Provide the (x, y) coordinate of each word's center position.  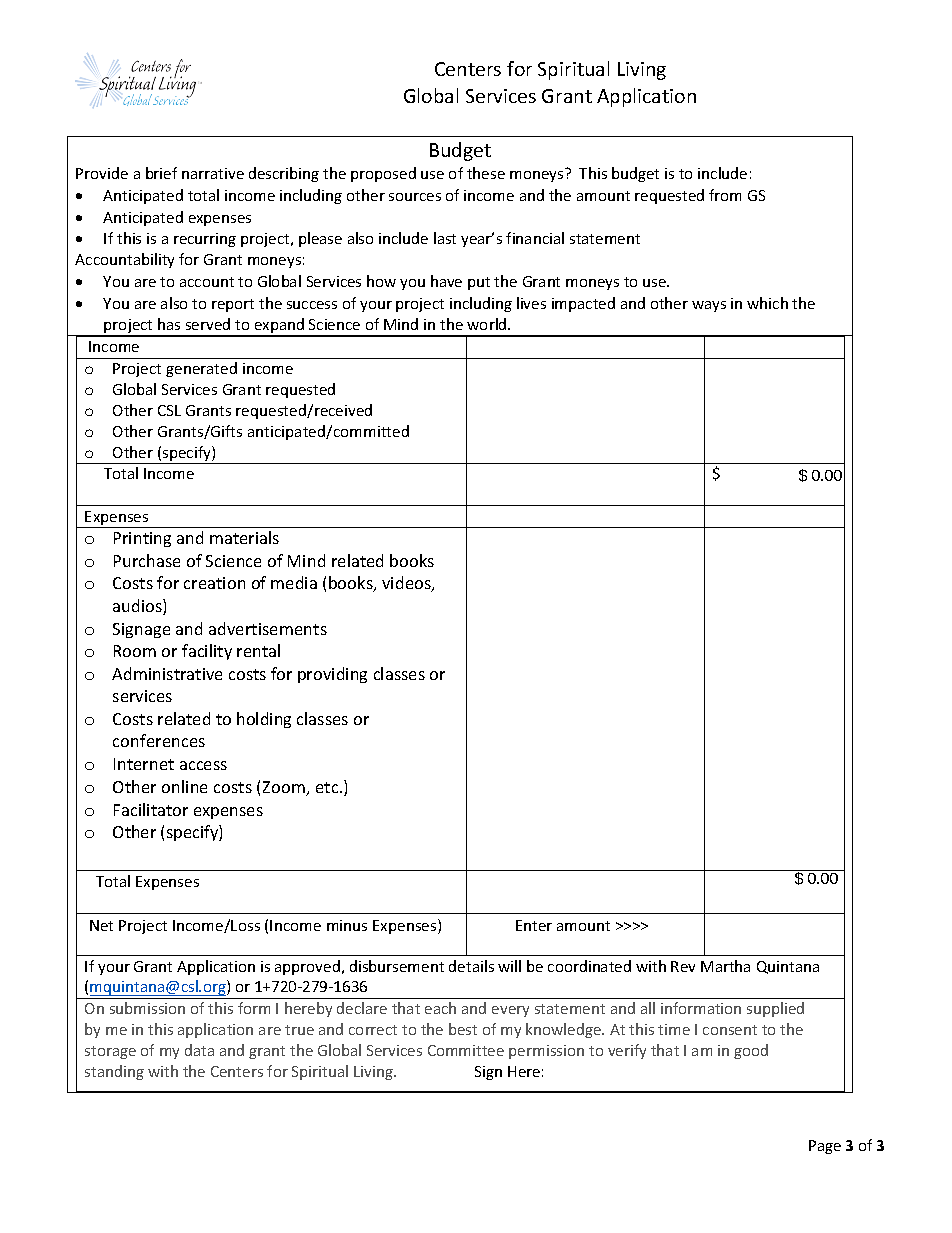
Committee (466, 1050)
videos (407, 584)
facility (207, 652)
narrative (213, 173)
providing (332, 675)
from (725, 195)
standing (114, 1072)
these (486, 173)
